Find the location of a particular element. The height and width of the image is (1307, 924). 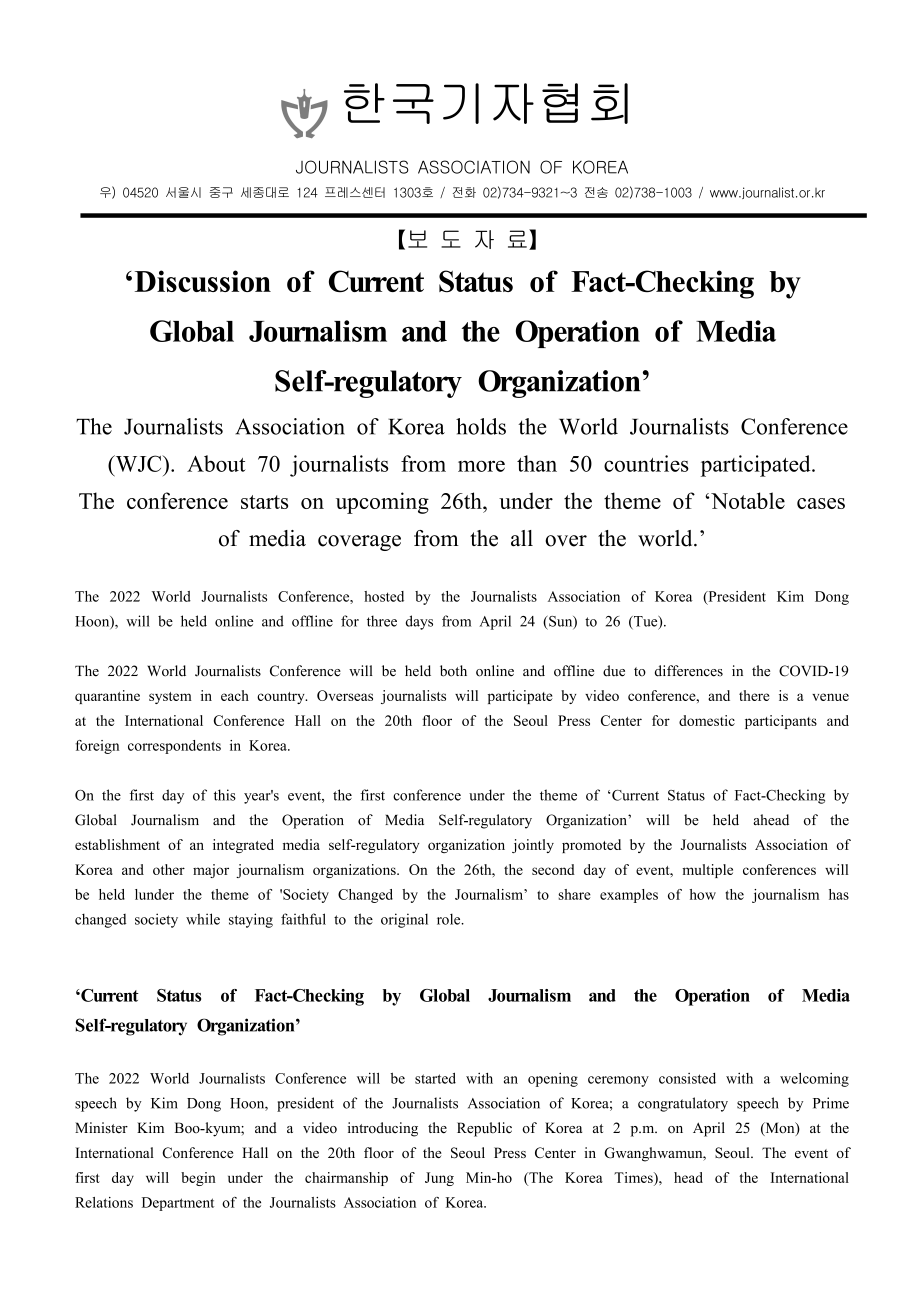

countries is located at coordinates (646, 463).
